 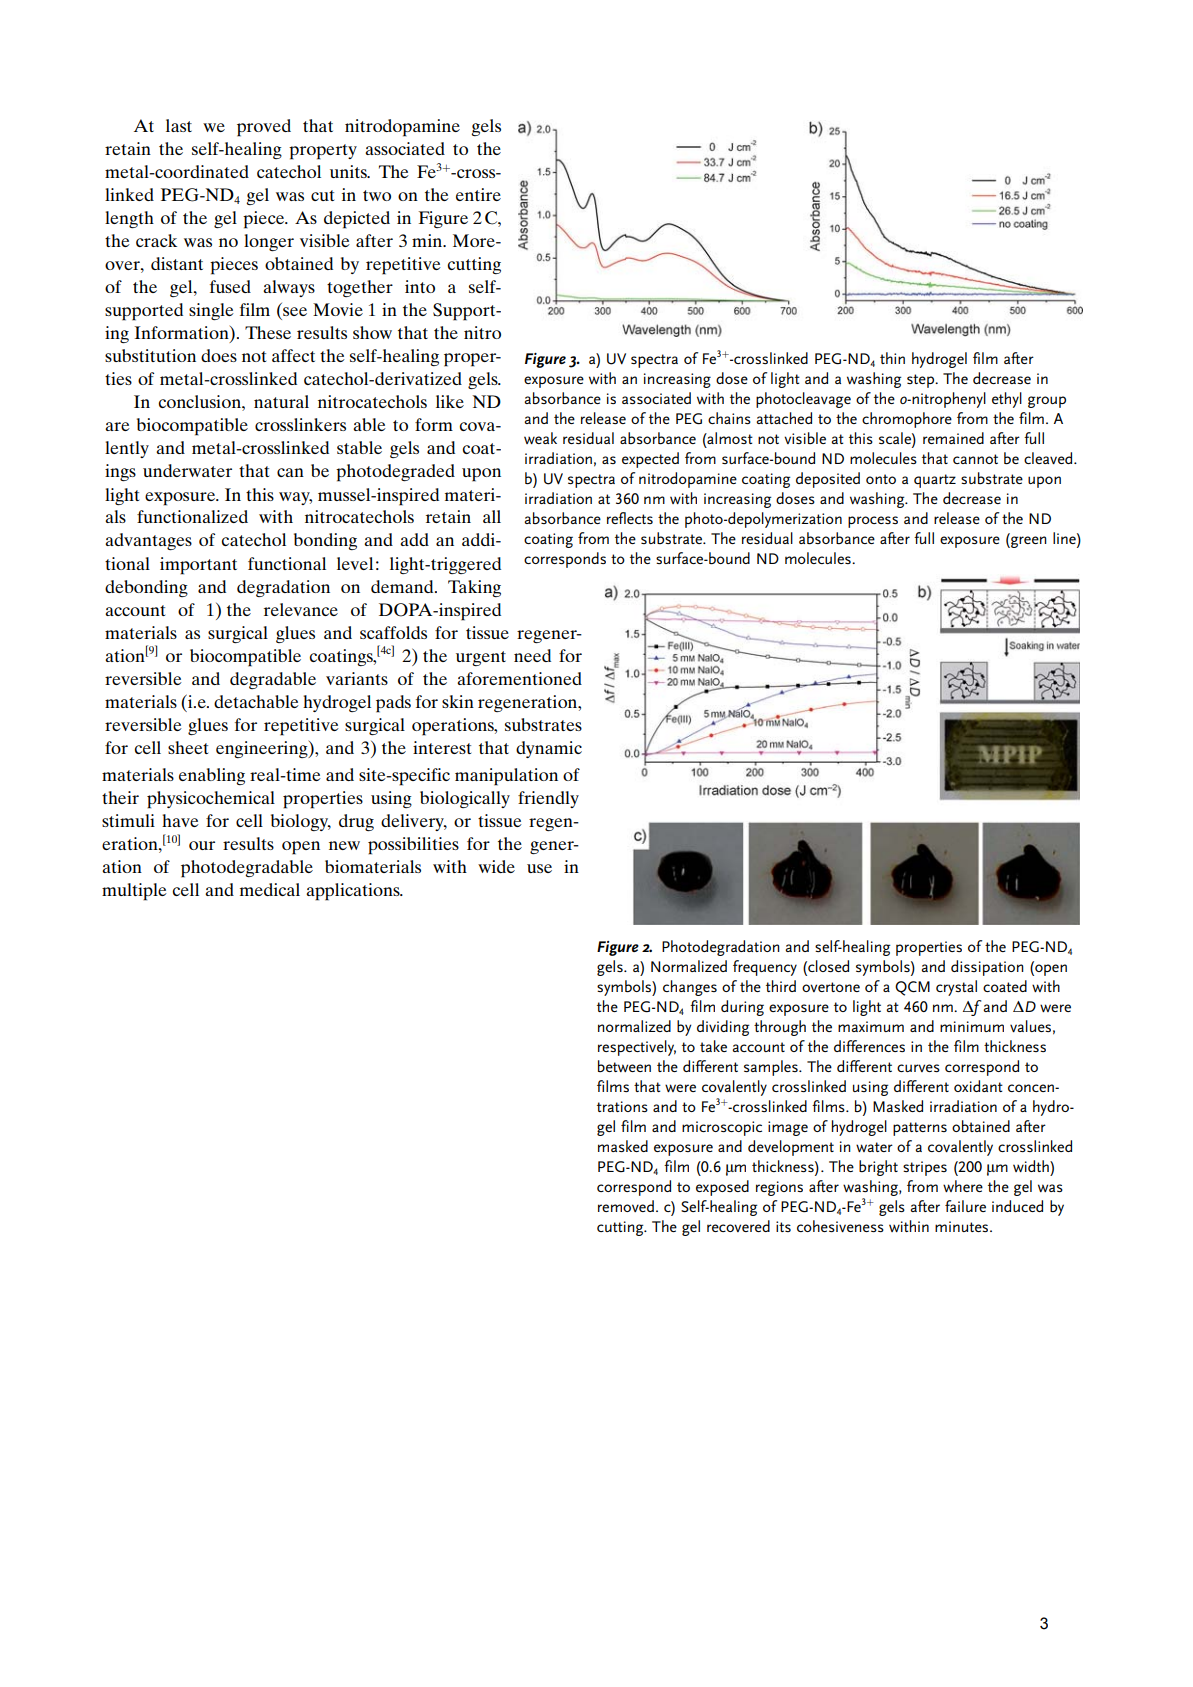 I want to click on weak, so click(x=540, y=438).
